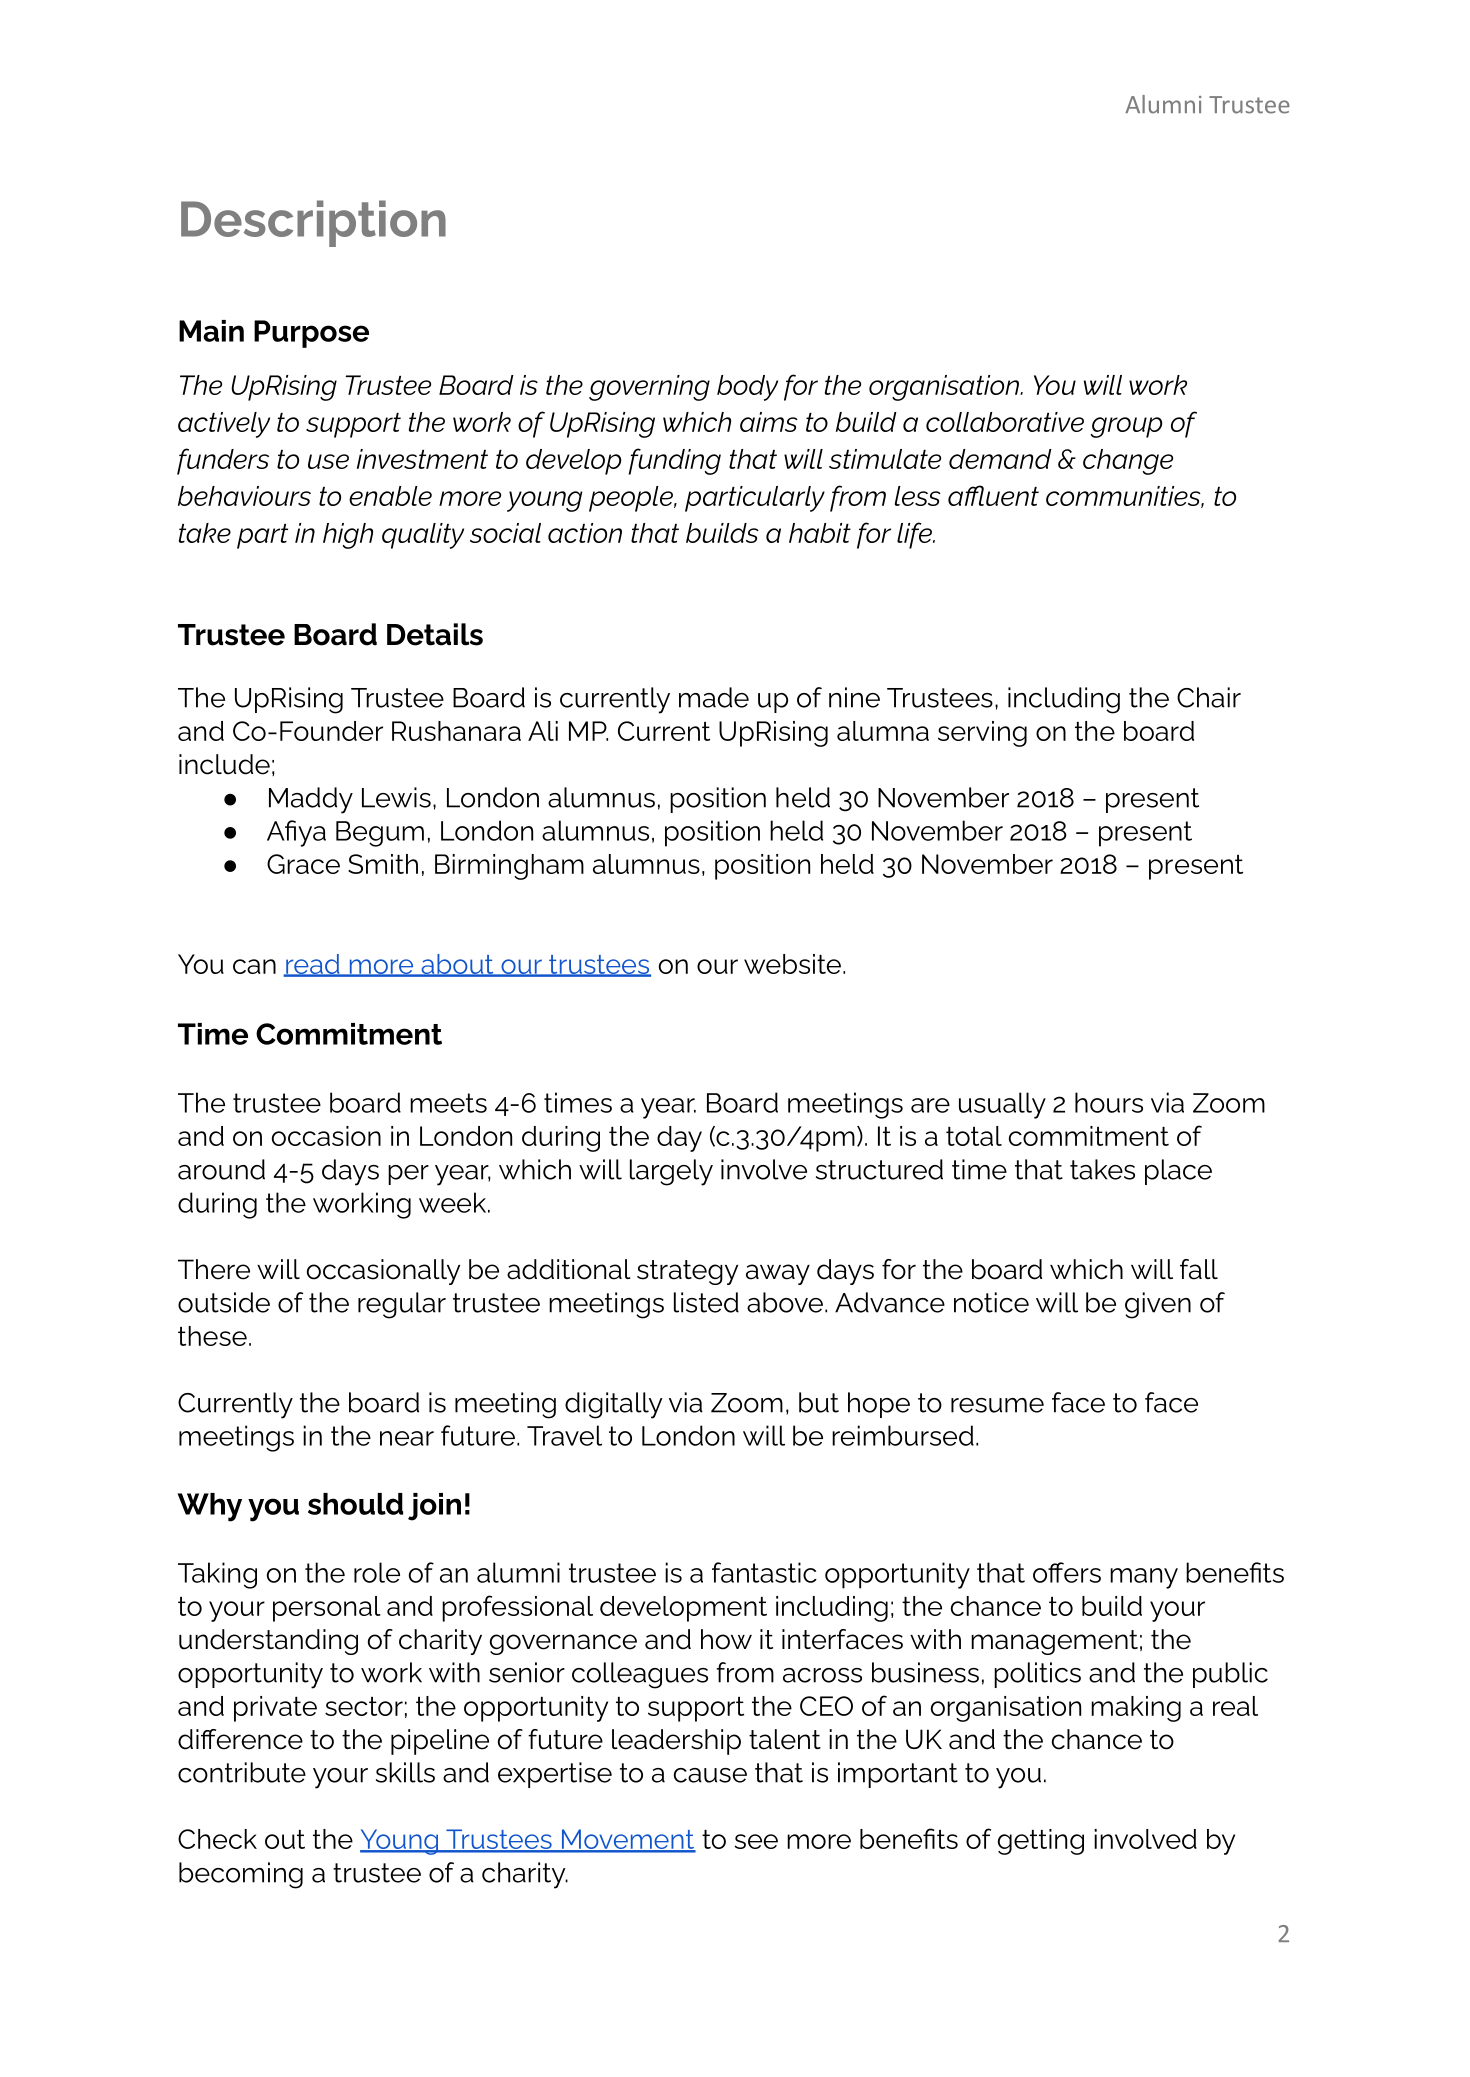 Image resolution: width=1470 pixels, height=2077 pixels. I want to click on made, so click(714, 697).
